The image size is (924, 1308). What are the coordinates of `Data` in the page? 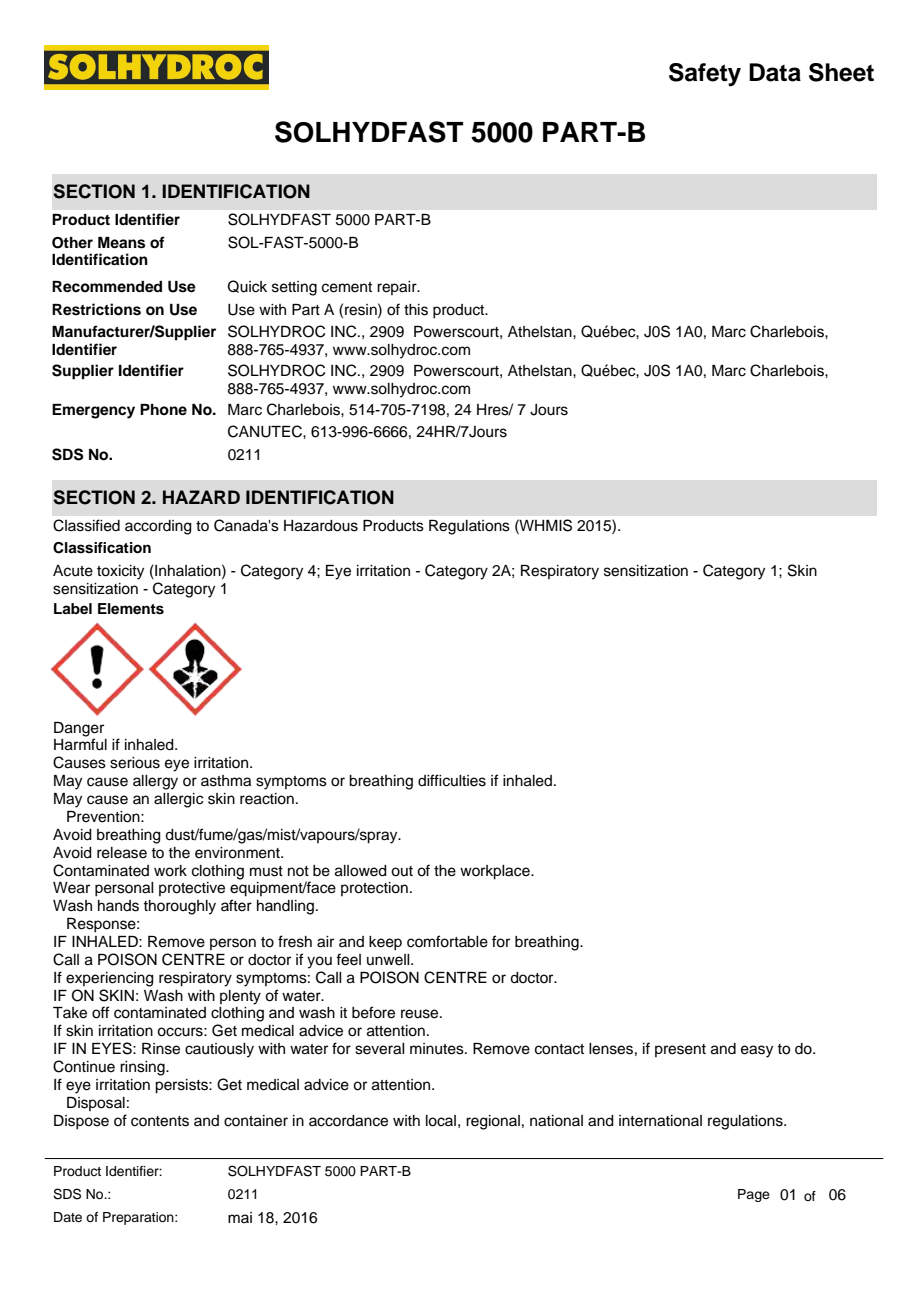 It's located at (775, 72).
